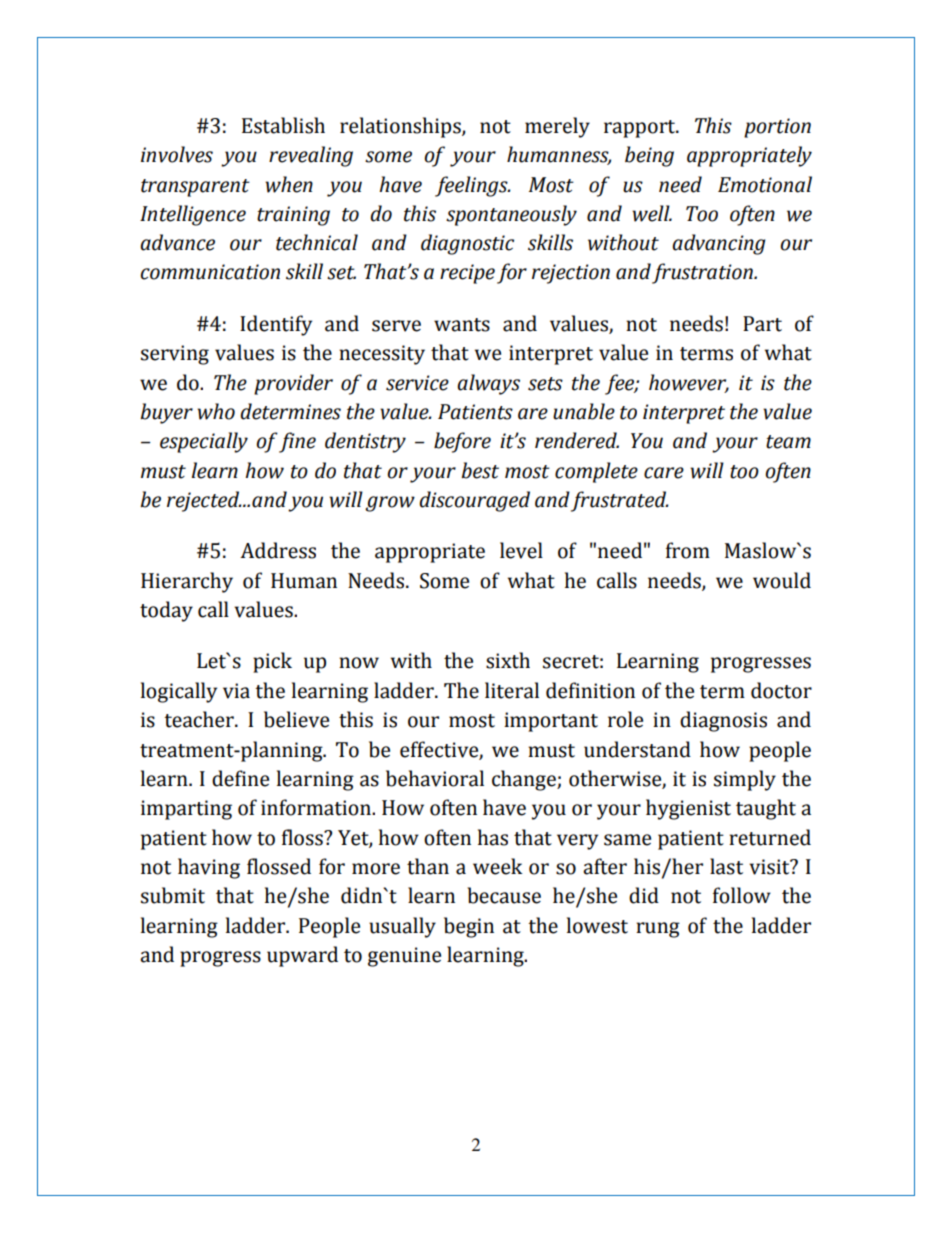  Describe the element at coordinates (472, 186) in the document. I see `feelings` at that location.
